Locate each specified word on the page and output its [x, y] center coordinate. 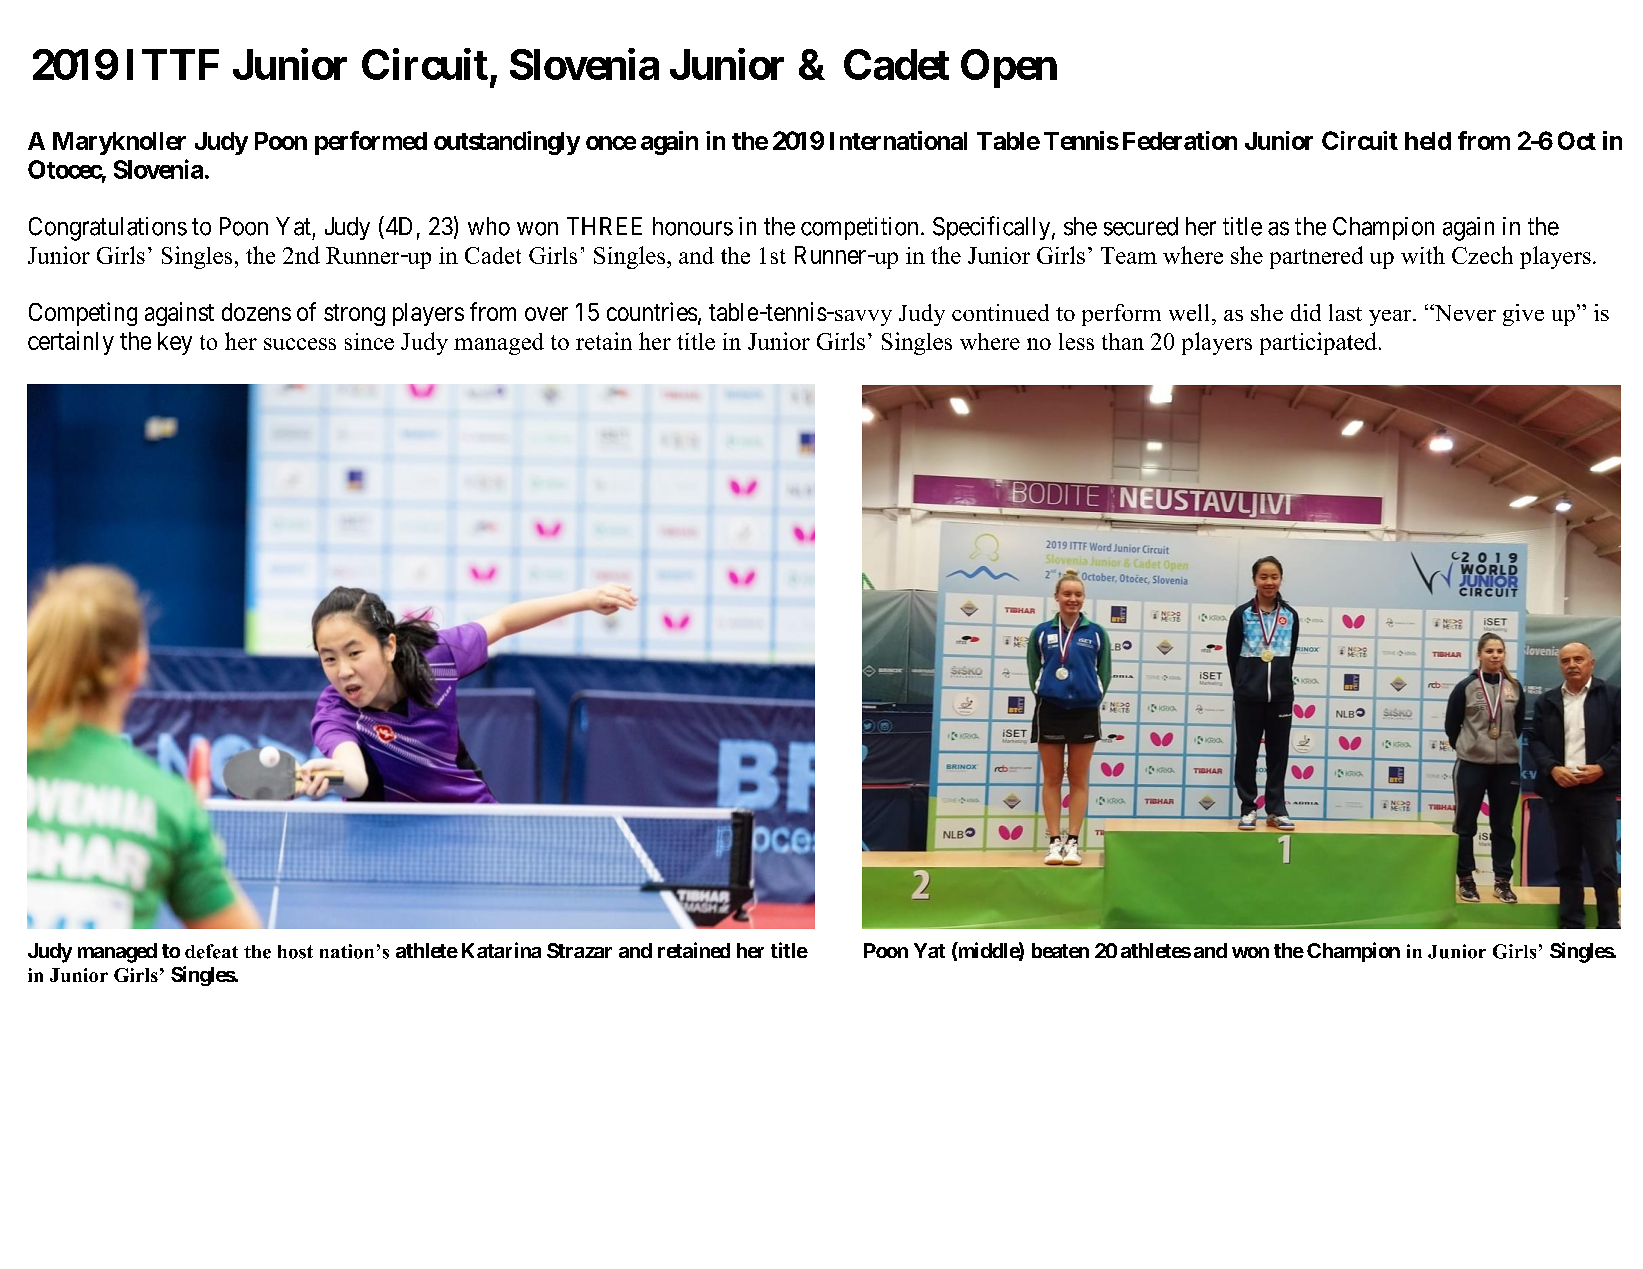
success [300, 344]
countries [652, 311]
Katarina [501, 950]
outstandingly [507, 143]
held [1428, 141]
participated [1318, 343]
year [1391, 318]
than [1123, 341]
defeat [211, 951]
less [1076, 341]
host [295, 952]
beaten [1060, 950]
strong [354, 315]
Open [1009, 68]
